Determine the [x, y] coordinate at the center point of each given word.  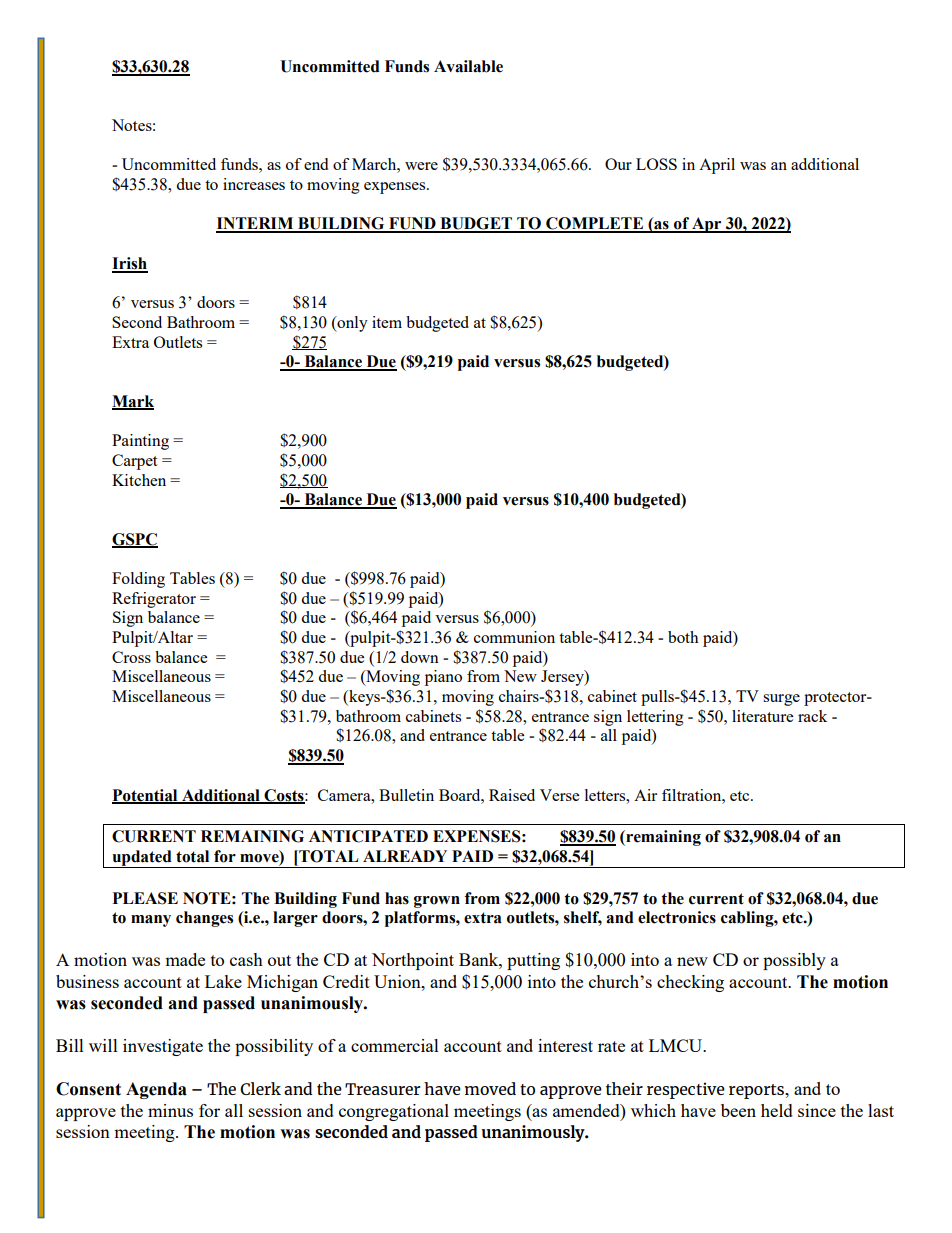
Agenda [156, 1090]
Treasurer [383, 1089]
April [717, 166]
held [777, 1110]
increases [254, 184]
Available [468, 66]
